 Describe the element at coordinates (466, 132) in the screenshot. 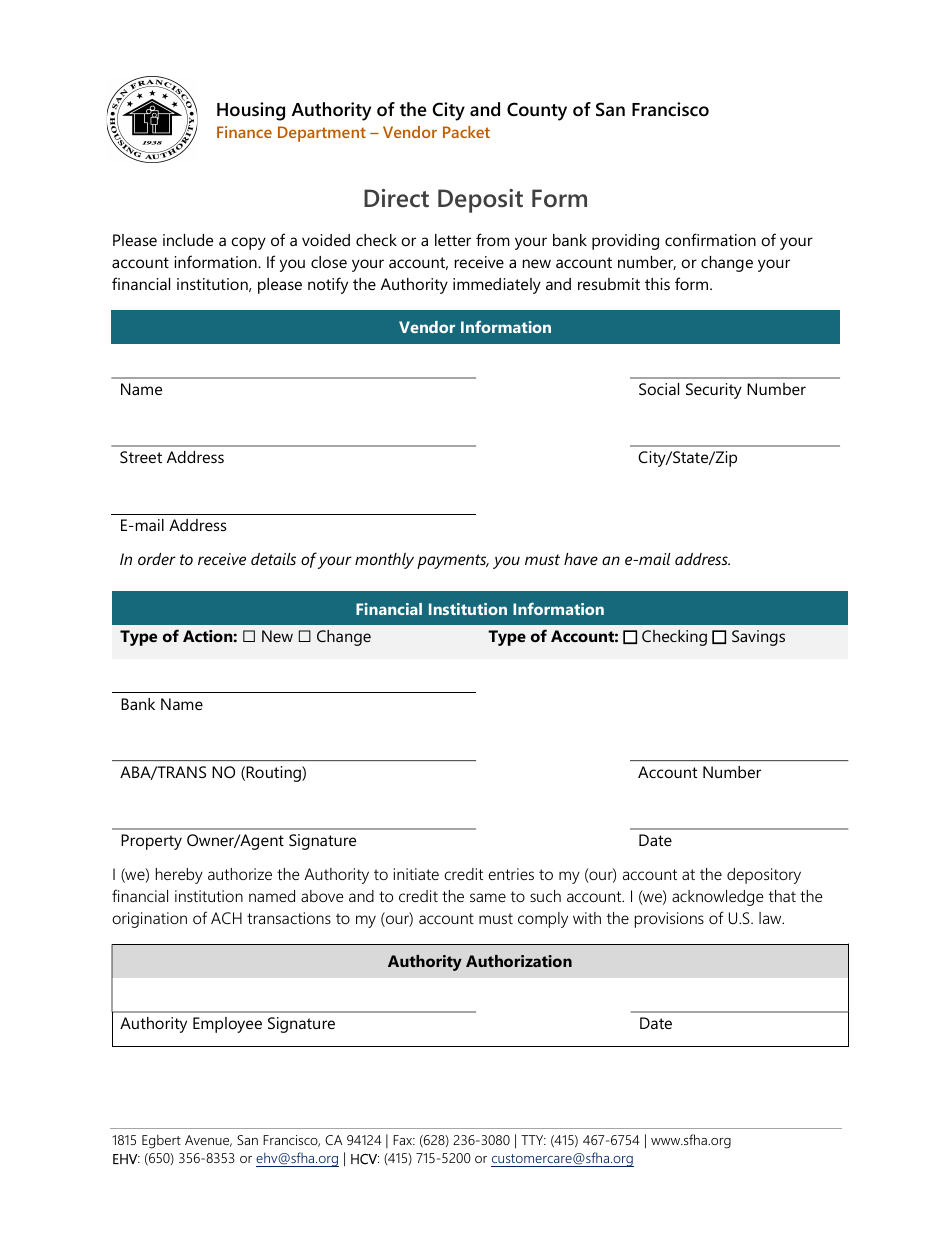

I see `Packet` at that location.
